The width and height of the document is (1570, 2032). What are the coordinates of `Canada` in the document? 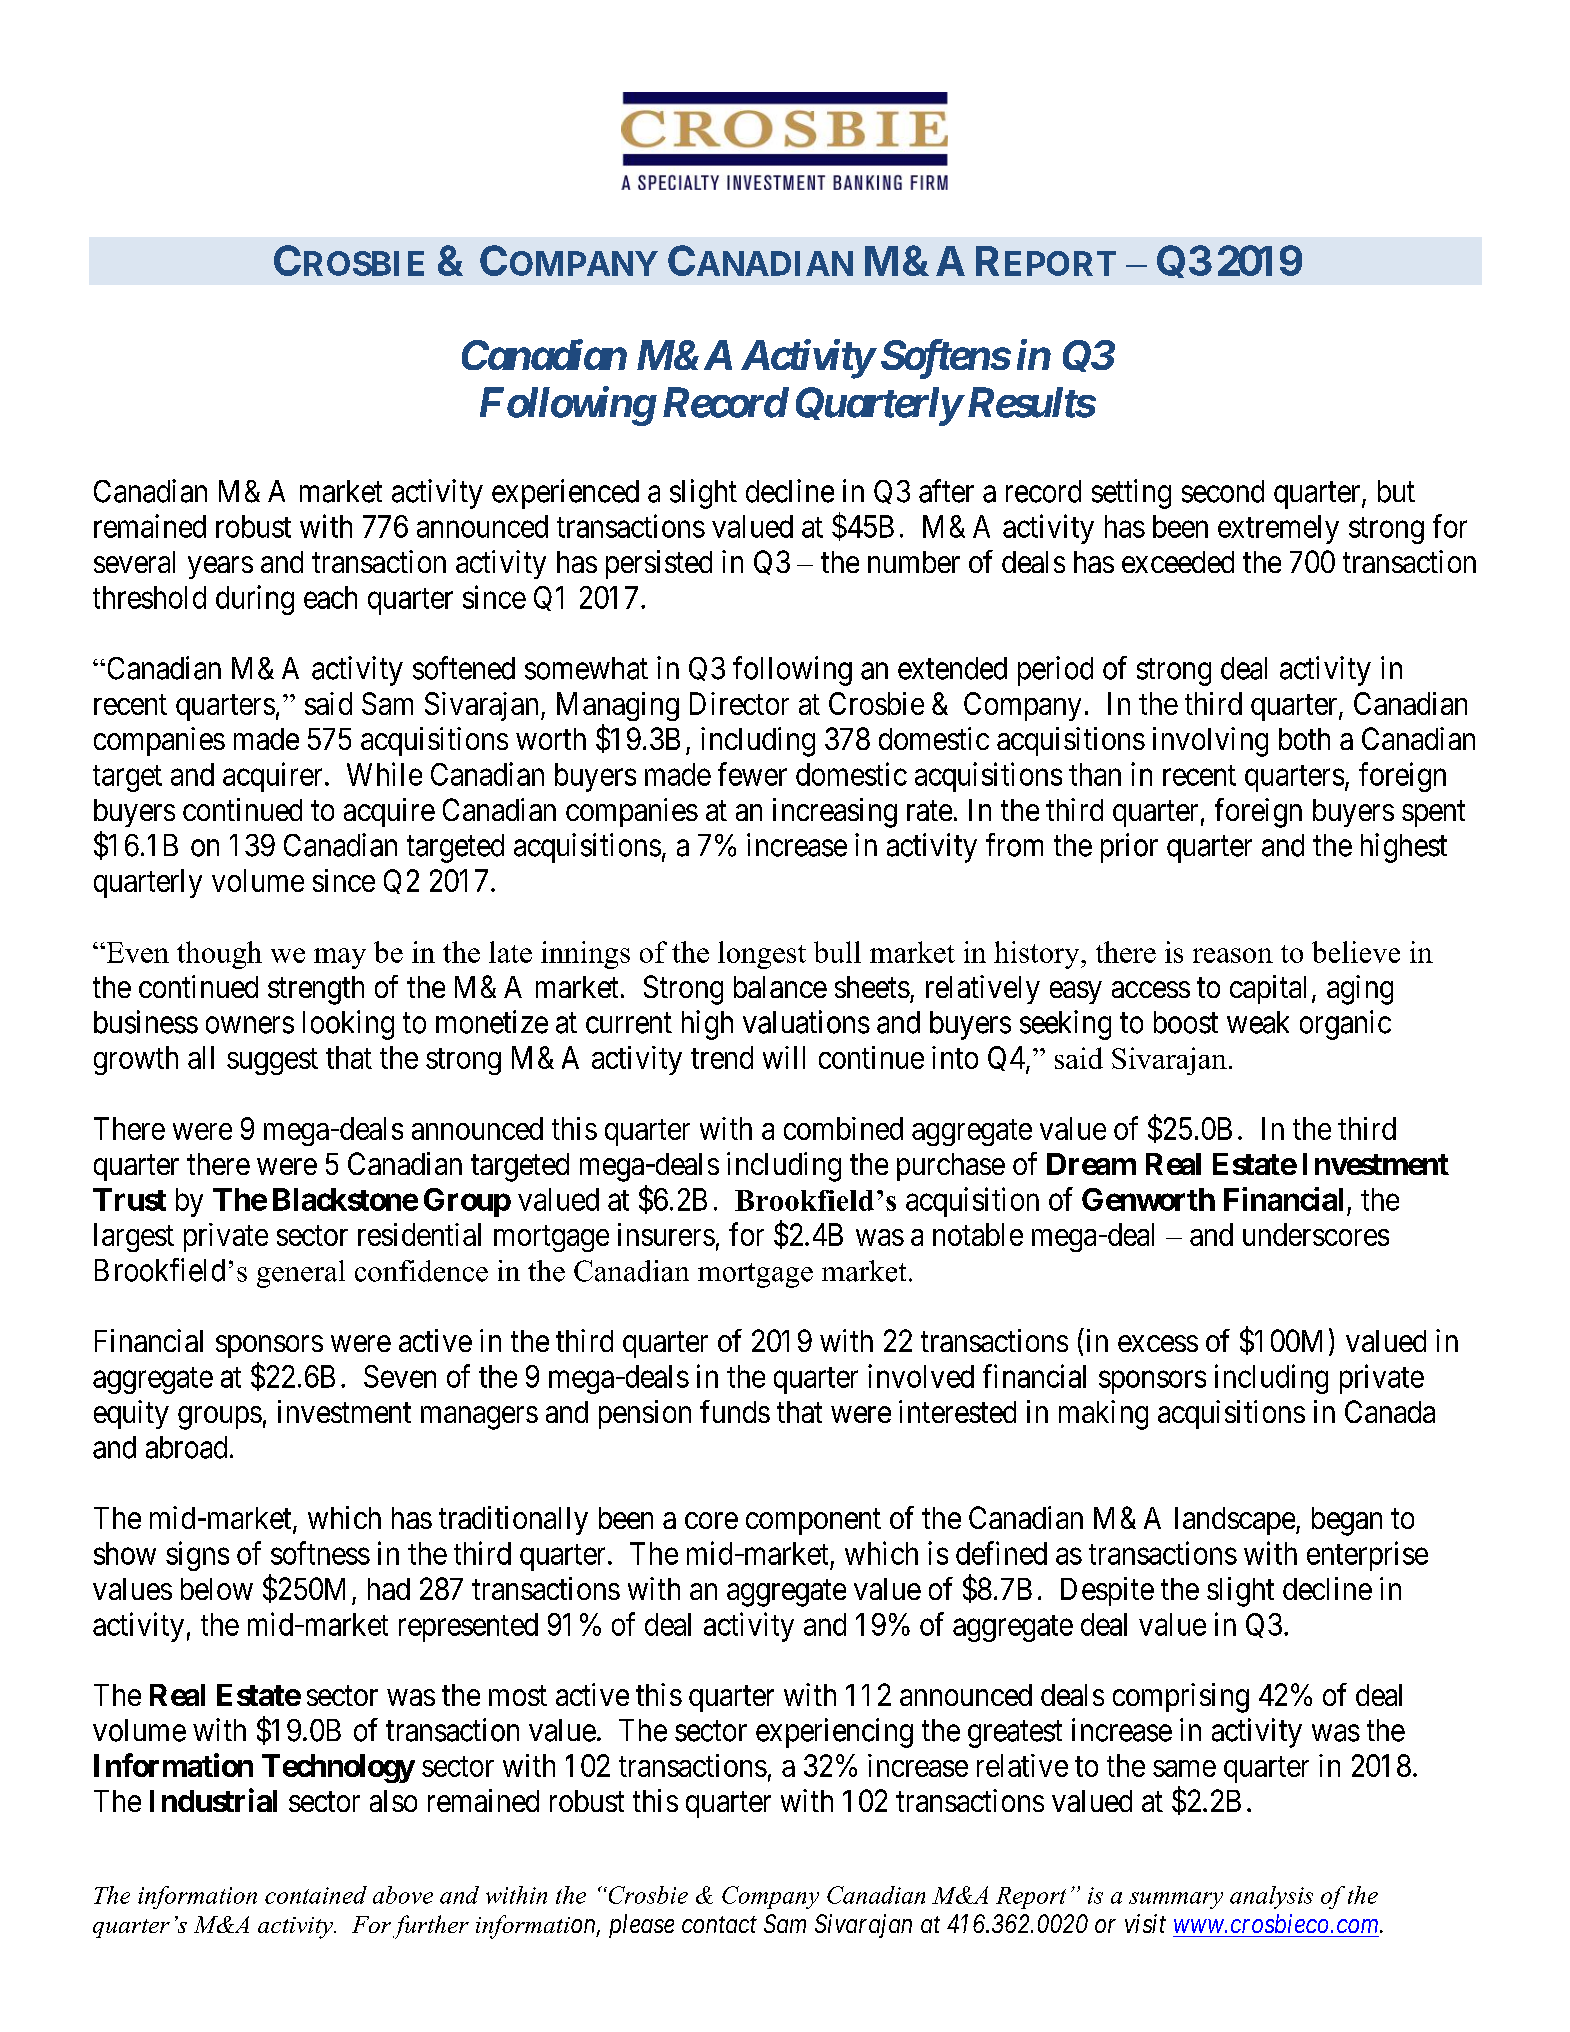 It's located at (1390, 1411).
